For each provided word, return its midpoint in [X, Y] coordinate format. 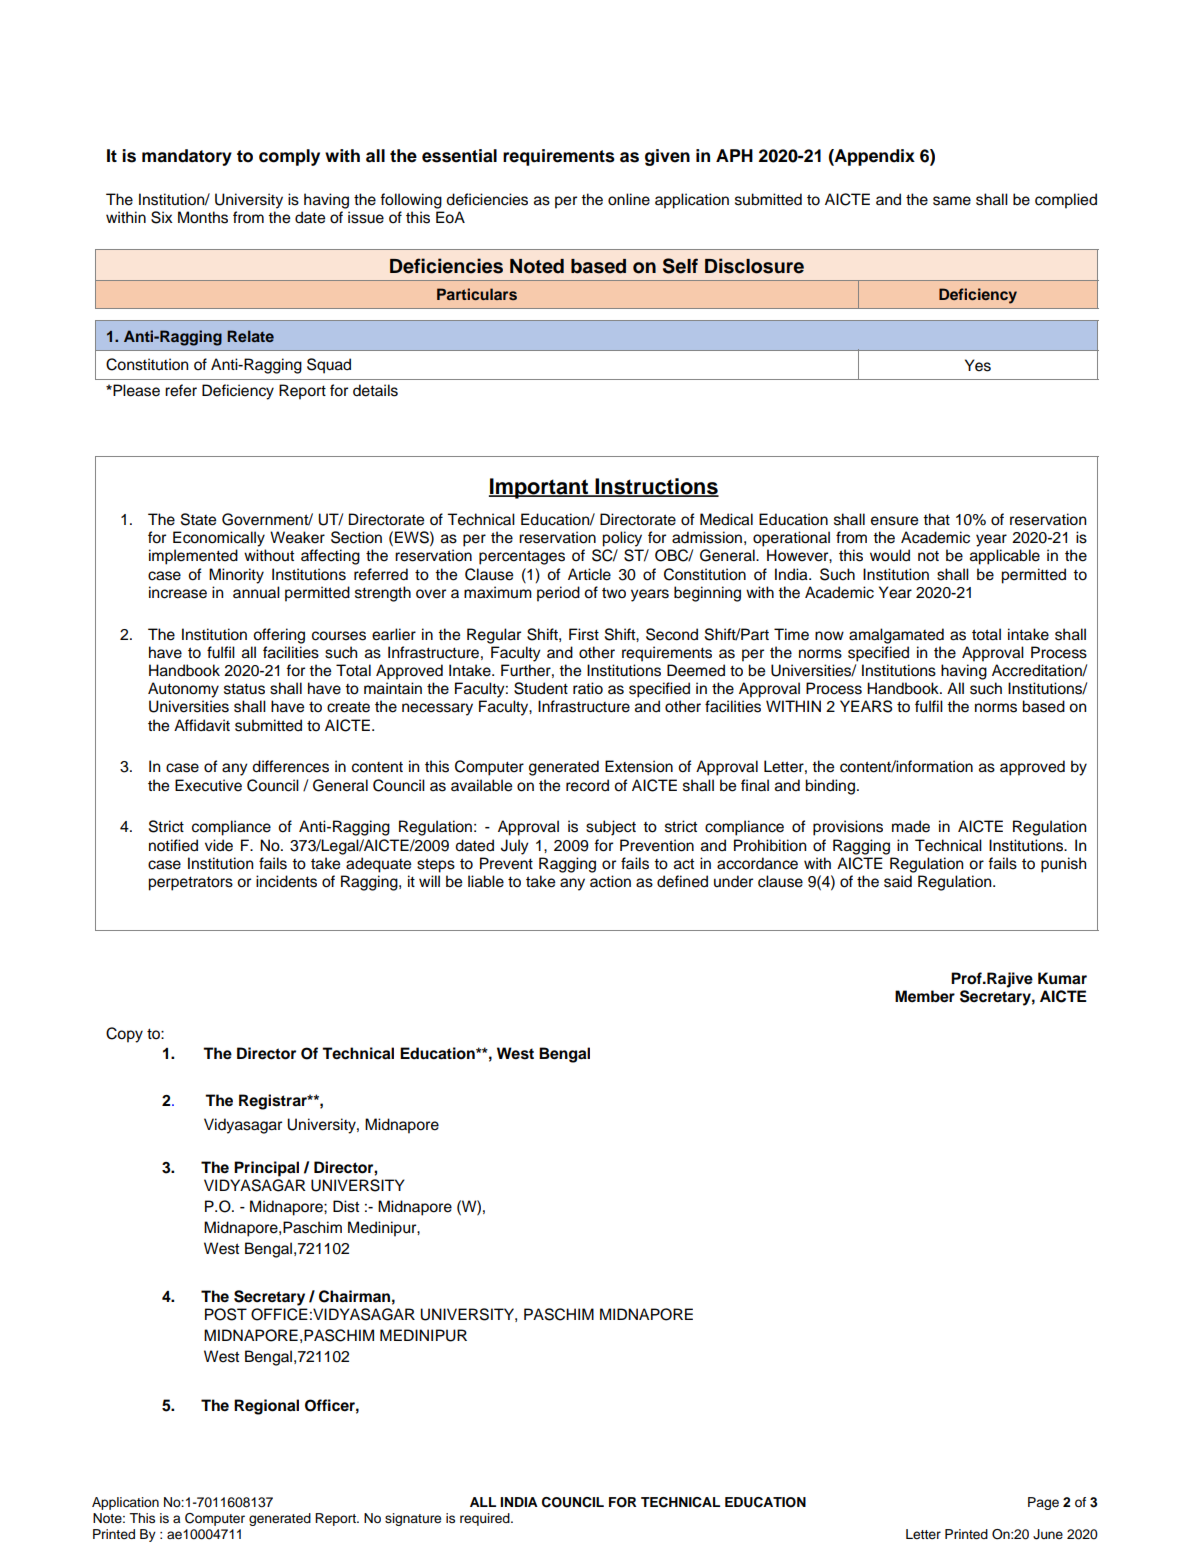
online [629, 199]
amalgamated [896, 636]
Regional [266, 1407]
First [584, 634]
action [610, 881]
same [952, 201]
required [486, 1519]
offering [279, 636]
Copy [124, 1035]
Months [203, 217]
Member [925, 996]
